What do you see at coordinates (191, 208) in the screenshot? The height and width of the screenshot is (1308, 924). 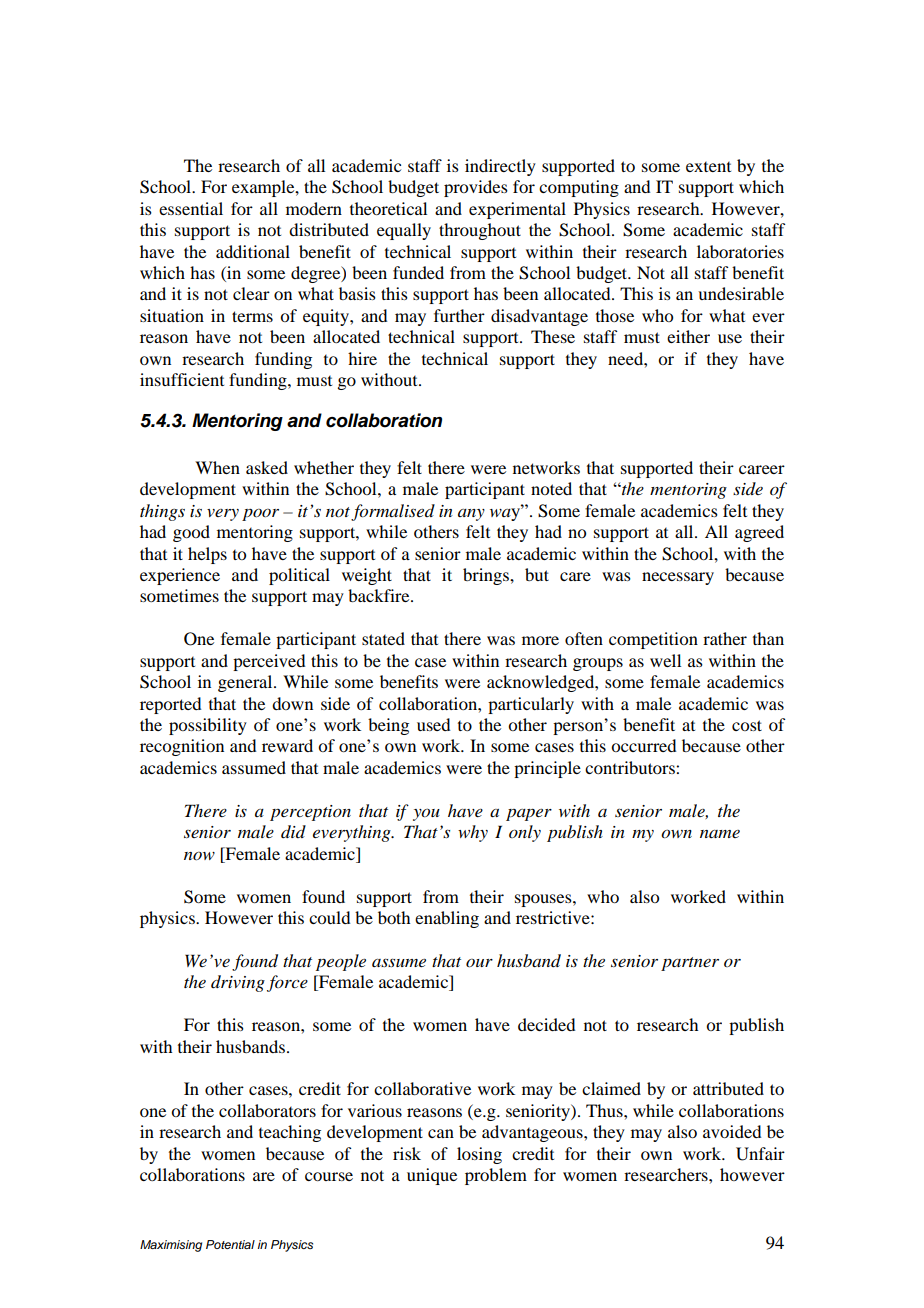 I see `essential` at bounding box center [191, 208].
